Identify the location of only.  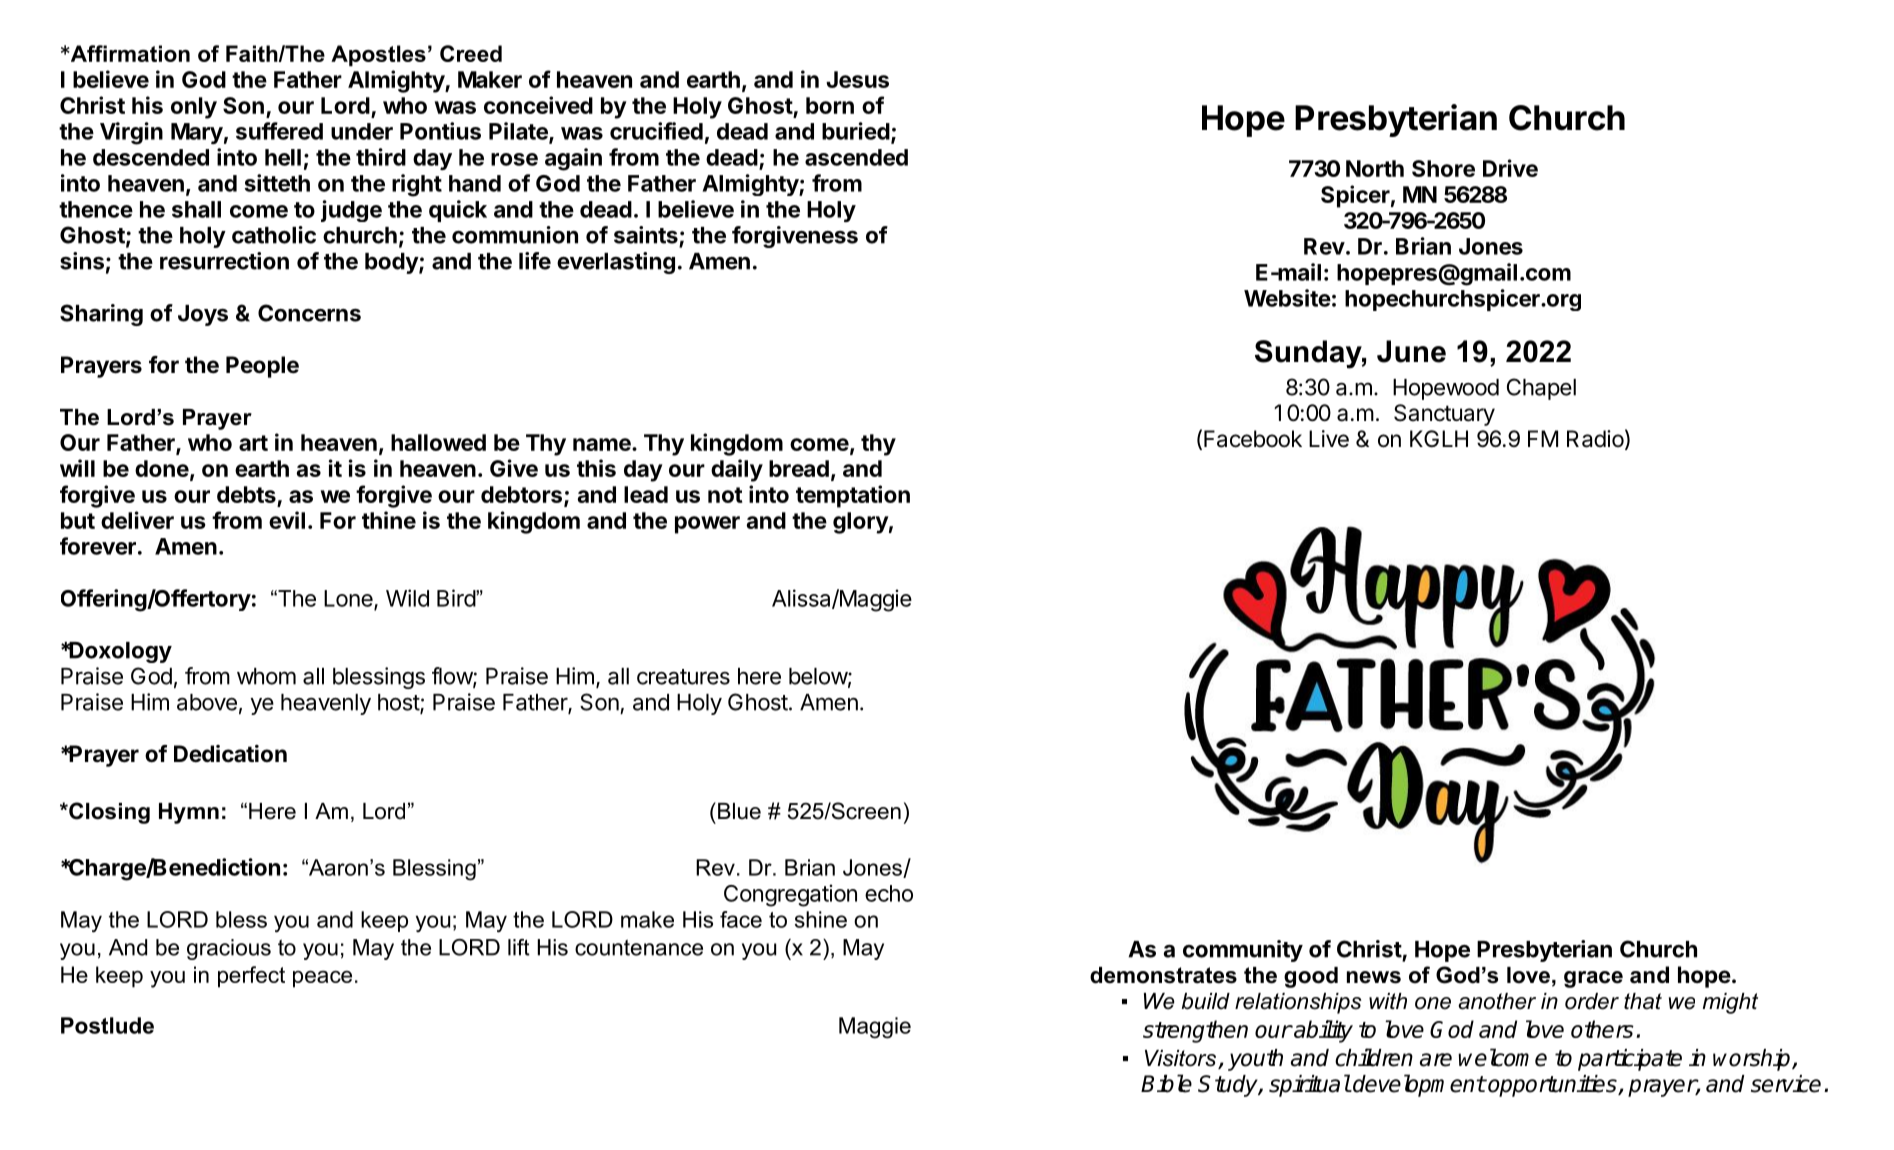
(194, 108).
